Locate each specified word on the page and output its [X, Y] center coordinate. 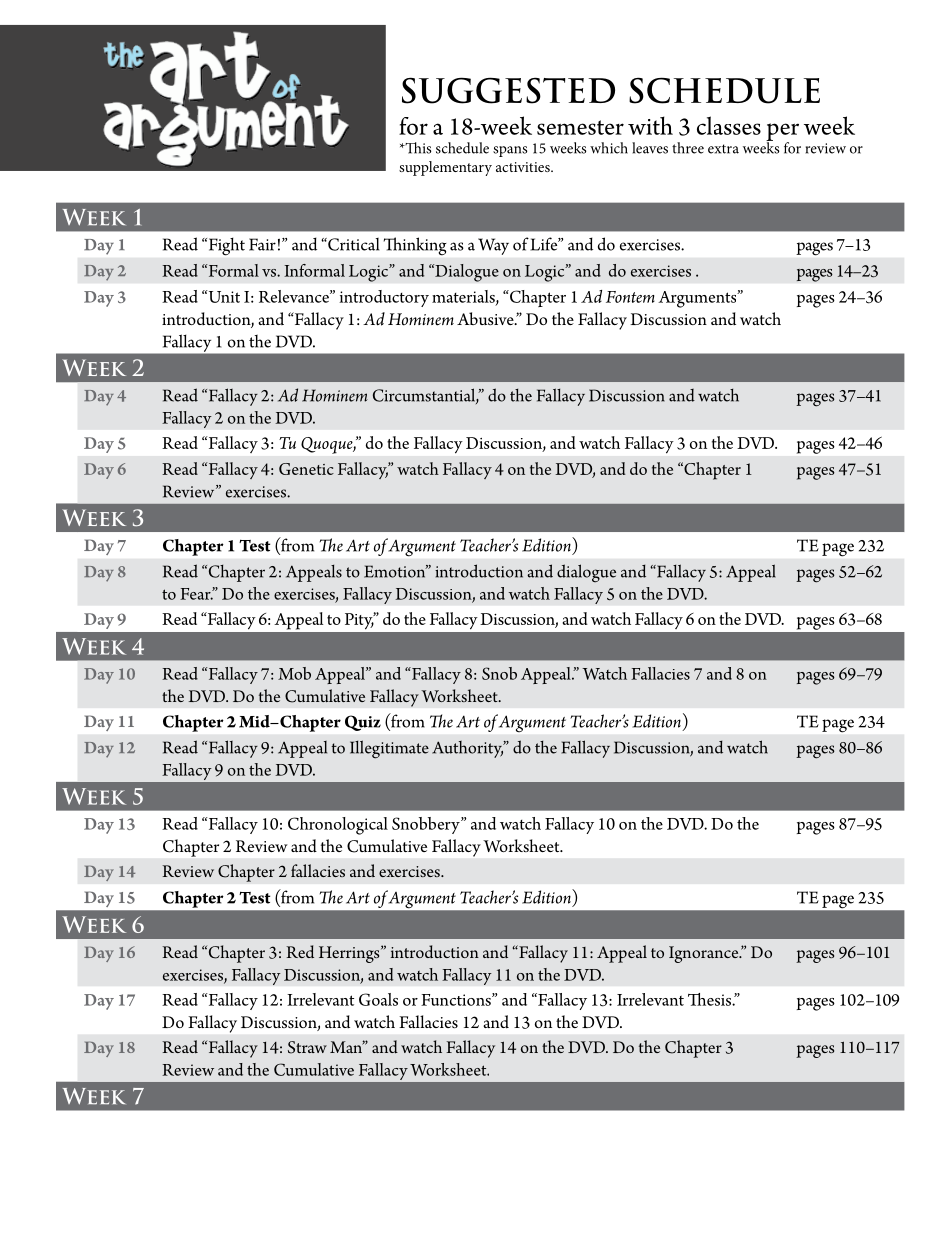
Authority [468, 749]
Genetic [306, 469]
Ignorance [705, 954]
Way [493, 246]
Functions [457, 999]
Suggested [508, 90]
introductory [384, 298]
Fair [262, 244]
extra [723, 149]
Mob [294, 673]
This [417, 148]
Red [300, 951]
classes [729, 125]
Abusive [486, 318]
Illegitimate [389, 749]
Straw [307, 1047]
